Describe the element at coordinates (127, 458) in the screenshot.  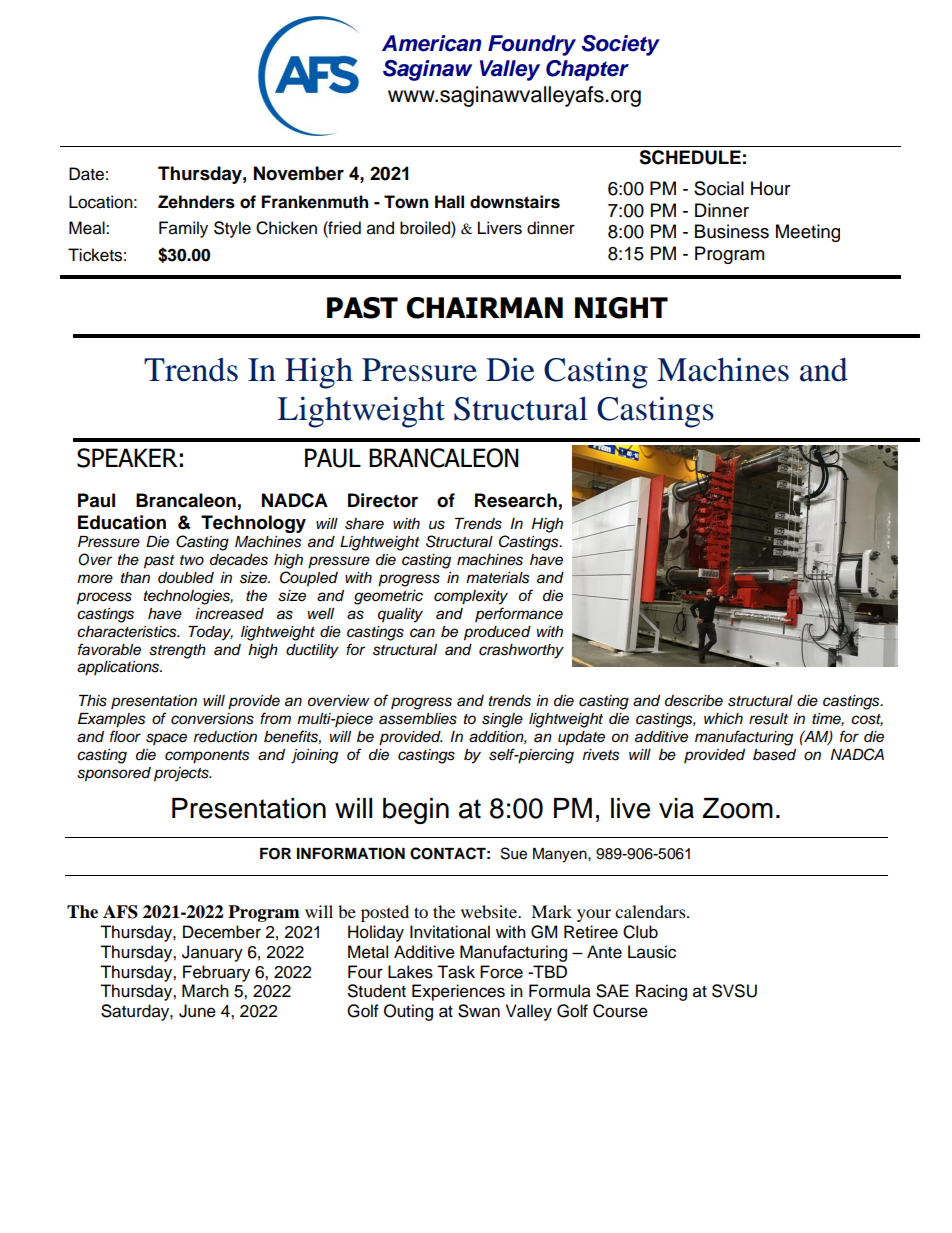
I see `SPEAKER` at that location.
